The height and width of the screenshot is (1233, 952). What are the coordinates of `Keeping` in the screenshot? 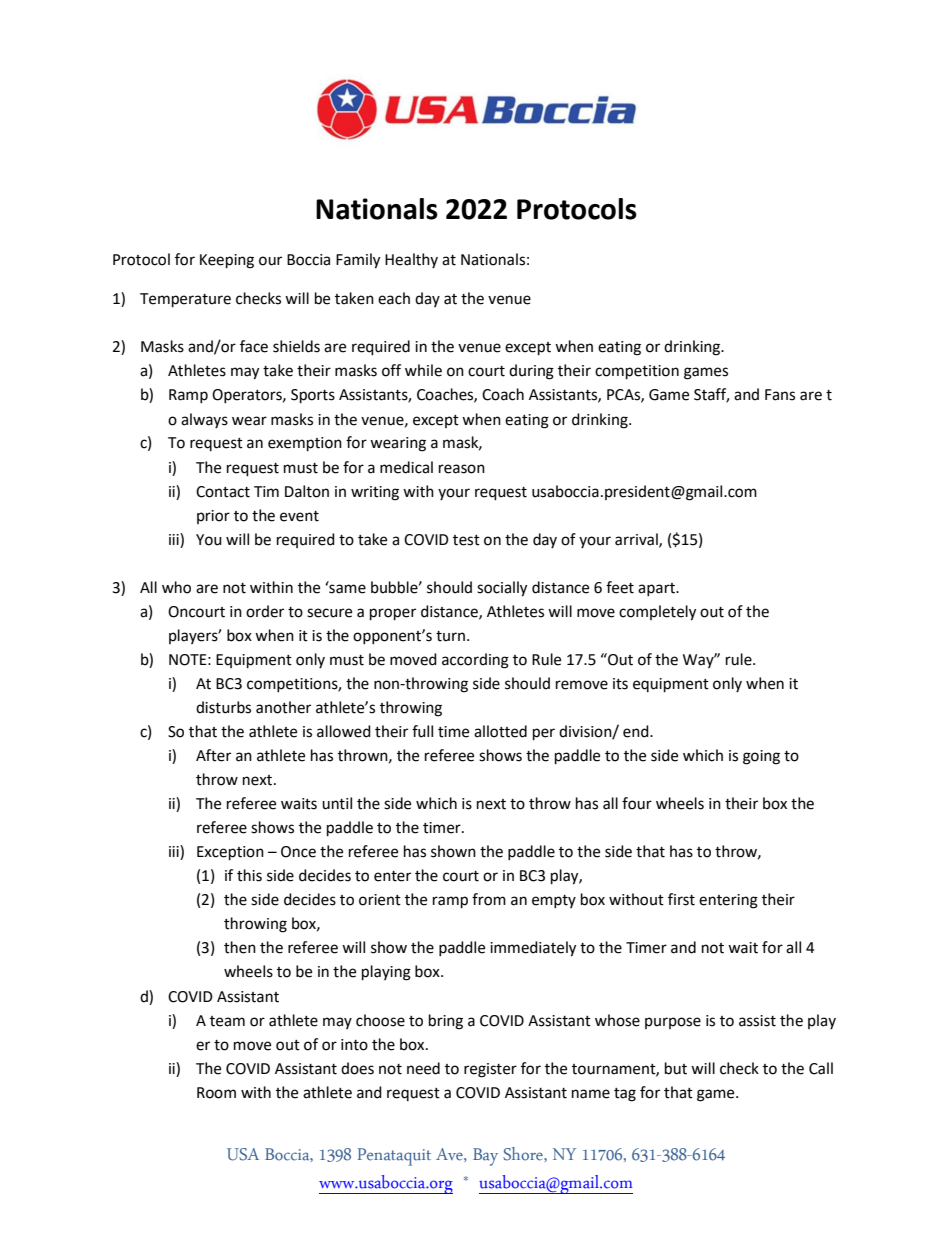 It's located at (227, 261).
